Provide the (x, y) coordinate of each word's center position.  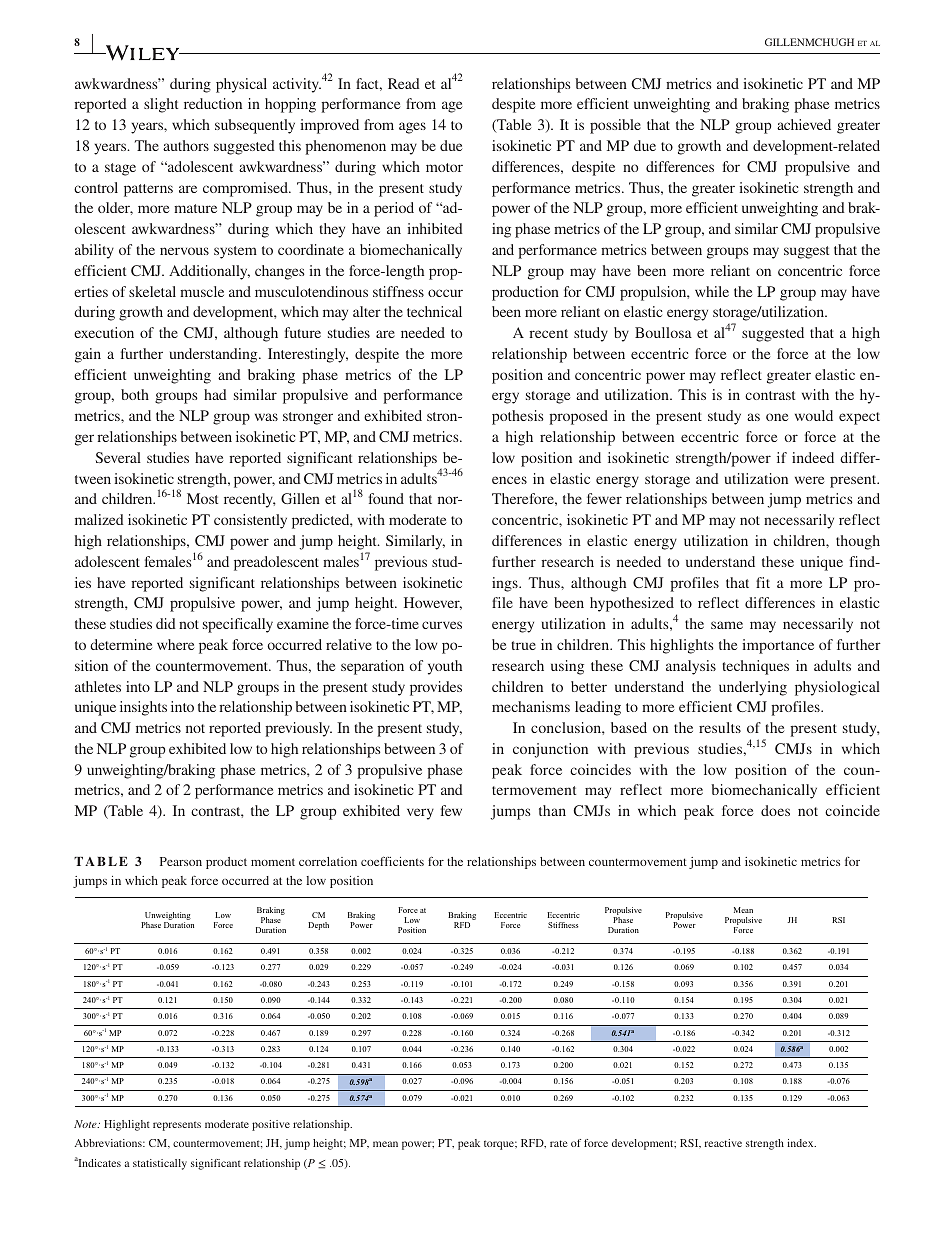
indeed (813, 457)
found (386, 498)
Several (118, 457)
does (775, 810)
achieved (804, 124)
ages (412, 128)
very (420, 814)
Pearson (181, 861)
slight (161, 105)
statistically (160, 1164)
